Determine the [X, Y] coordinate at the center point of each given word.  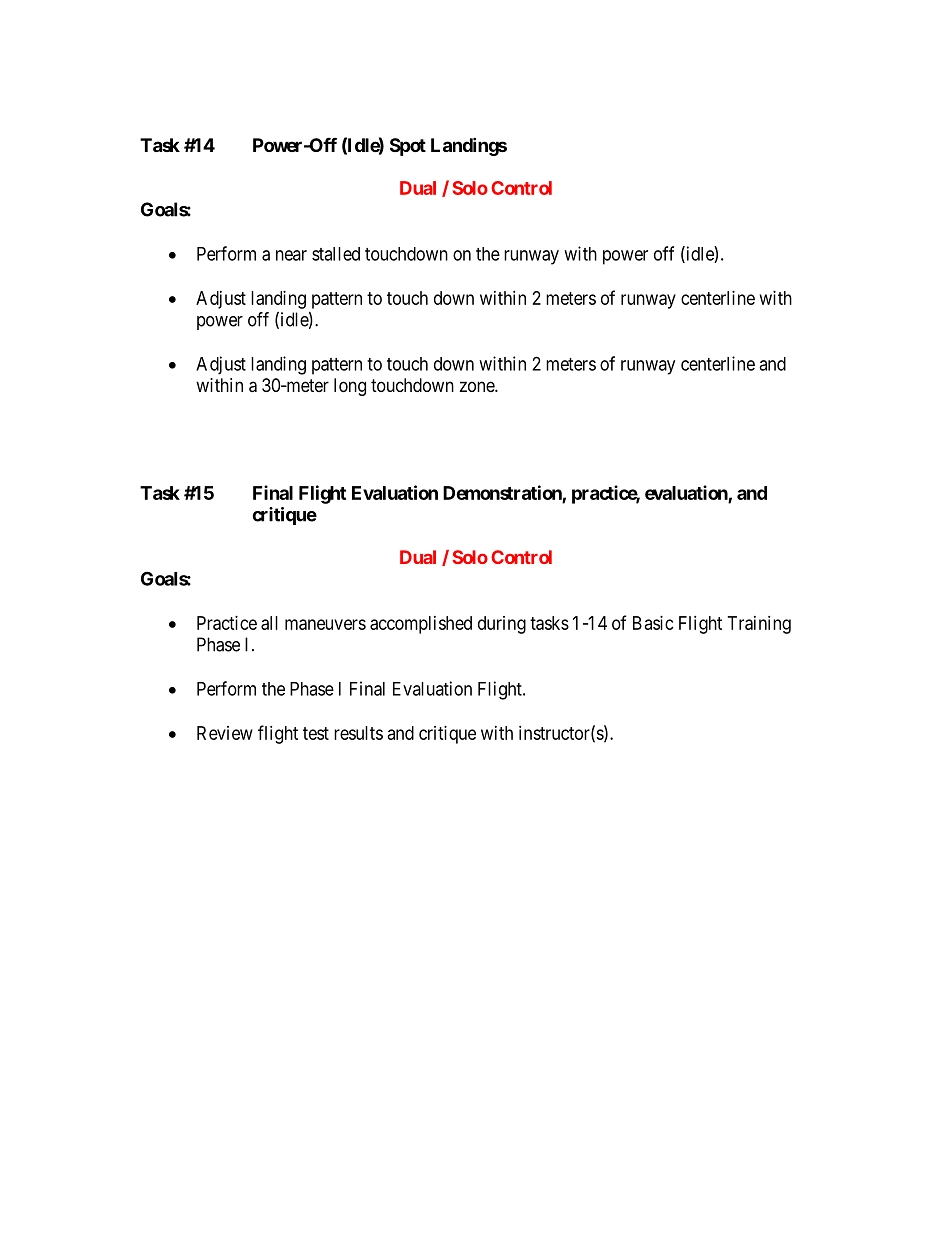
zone [477, 386]
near [291, 255]
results [358, 733]
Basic [653, 623]
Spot [408, 147]
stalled [336, 254]
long [350, 387]
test [316, 733]
